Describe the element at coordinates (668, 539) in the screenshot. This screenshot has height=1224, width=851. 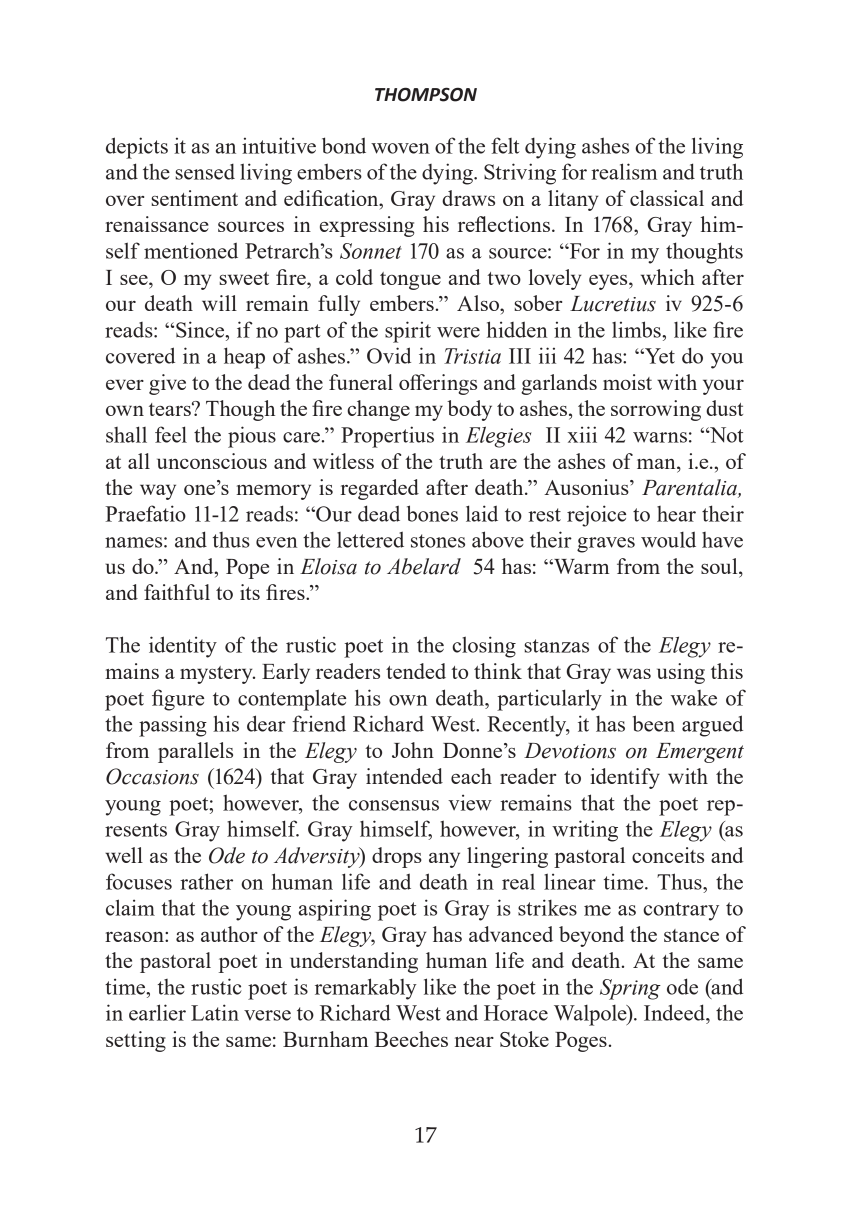
I see `would` at that location.
